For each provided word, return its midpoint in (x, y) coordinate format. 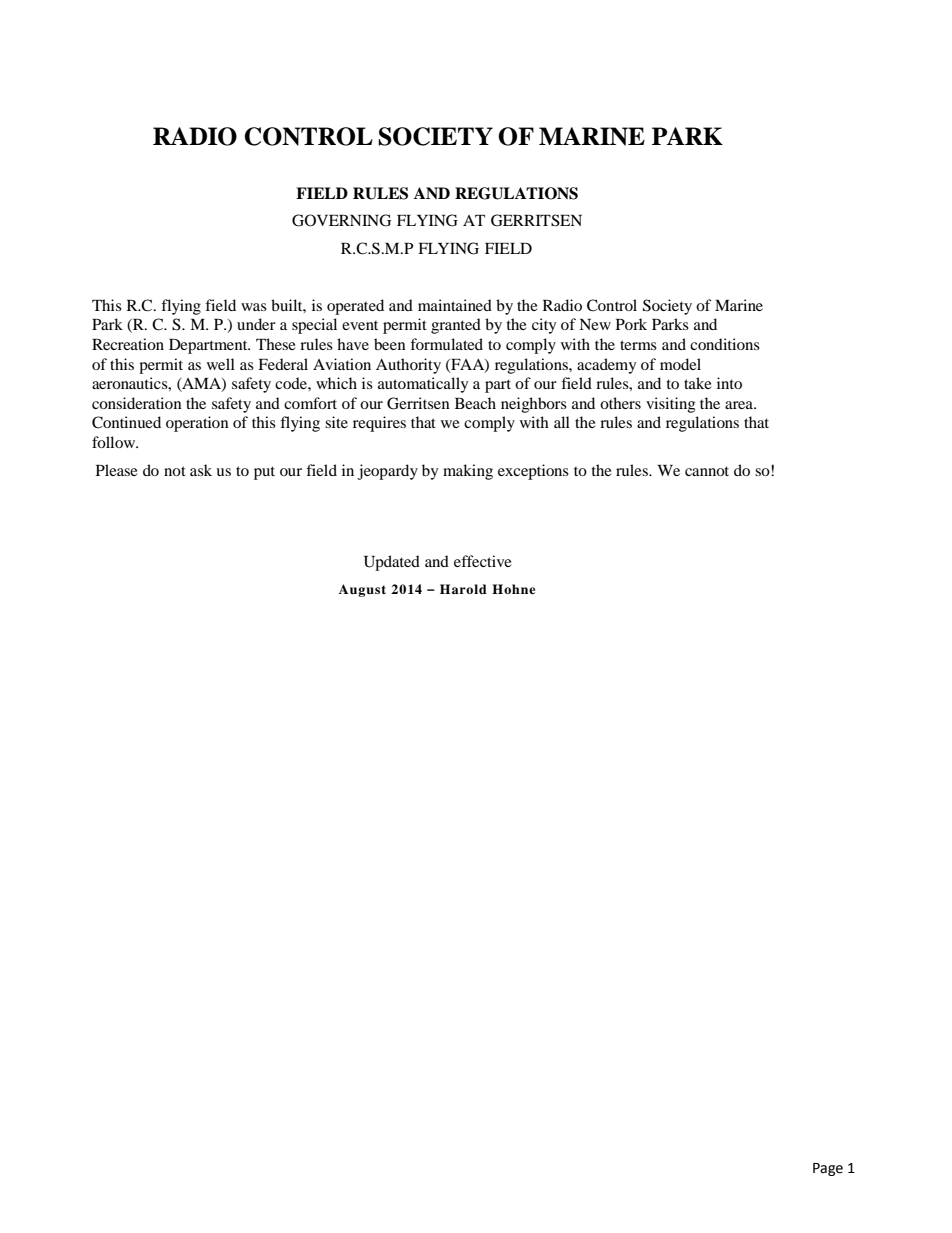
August (362, 590)
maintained (455, 305)
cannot (707, 471)
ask (201, 470)
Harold (463, 589)
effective (483, 561)
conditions (725, 344)
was (254, 307)
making (468, 472)
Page (828, 1169)
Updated (392, 563)
